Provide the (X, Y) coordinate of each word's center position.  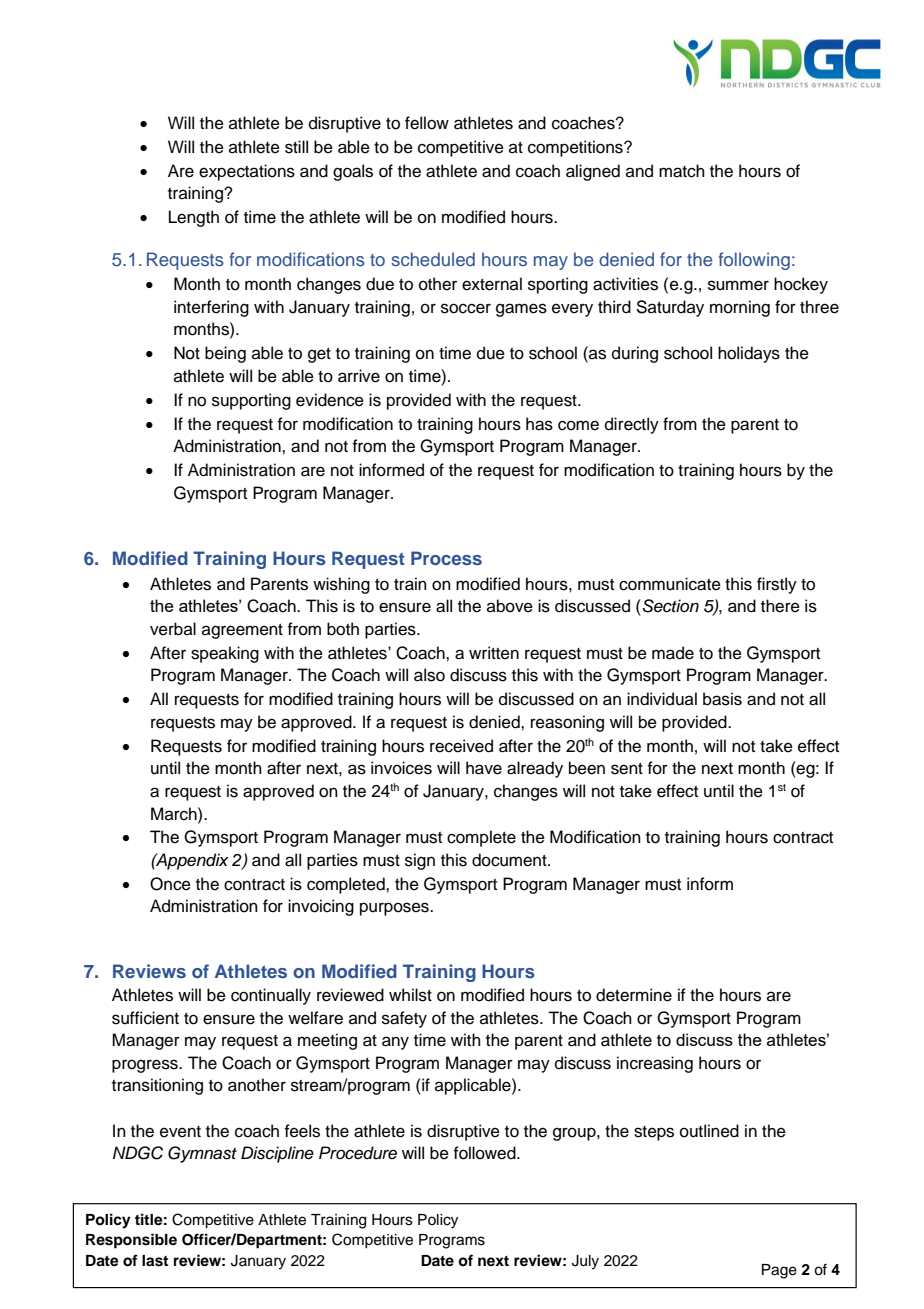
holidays (749, 354)
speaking (225, 654)
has (539, 424)
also (429, 675)
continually (271, 996)
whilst (410, 995)
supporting (251, 401)
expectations (247, 172)
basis (722, 699)
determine (634, 995)
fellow (427, 123)
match (682, 171)
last (155, 1261)
